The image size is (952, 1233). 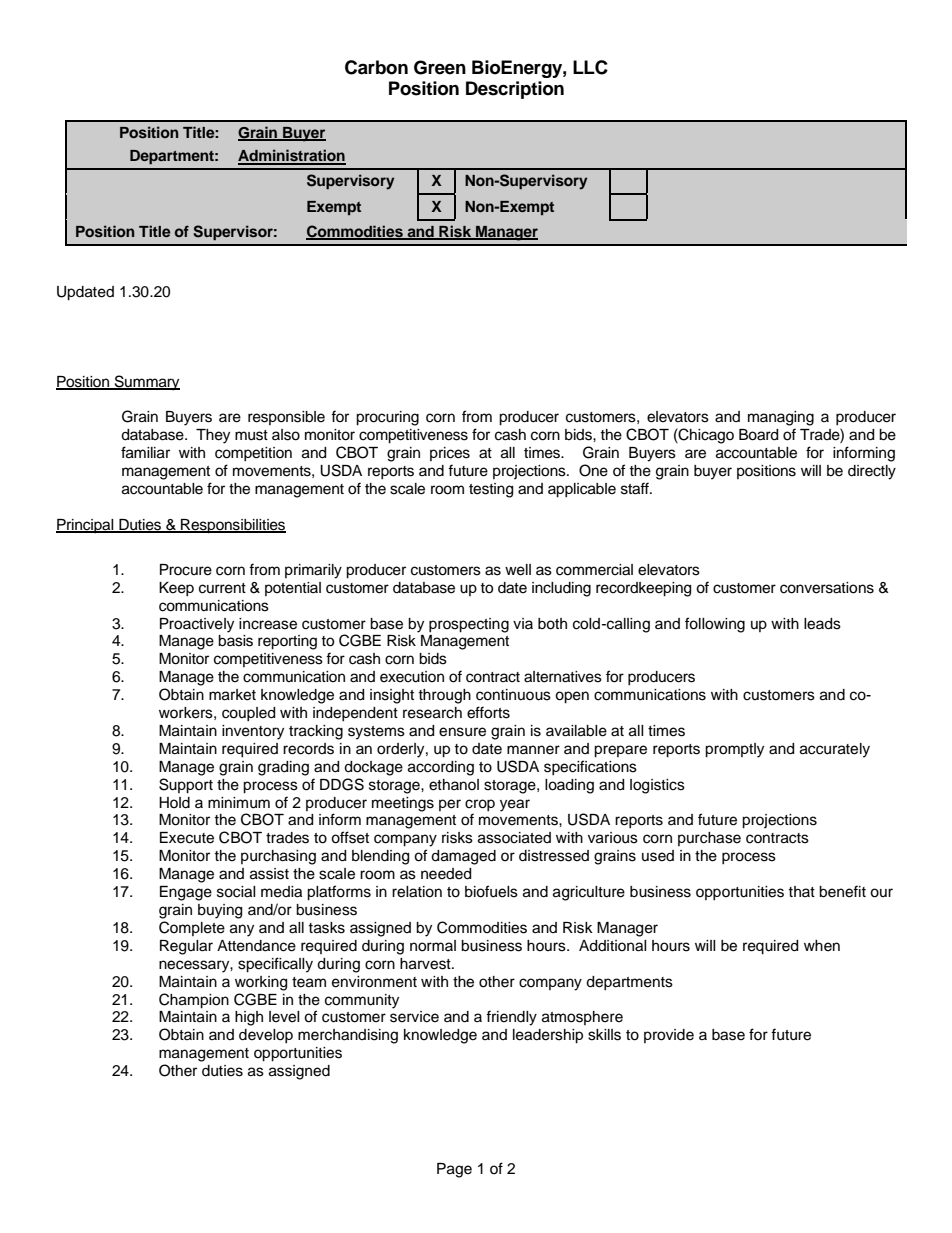 I want to click on develop, so click(x=266, y=1036).
